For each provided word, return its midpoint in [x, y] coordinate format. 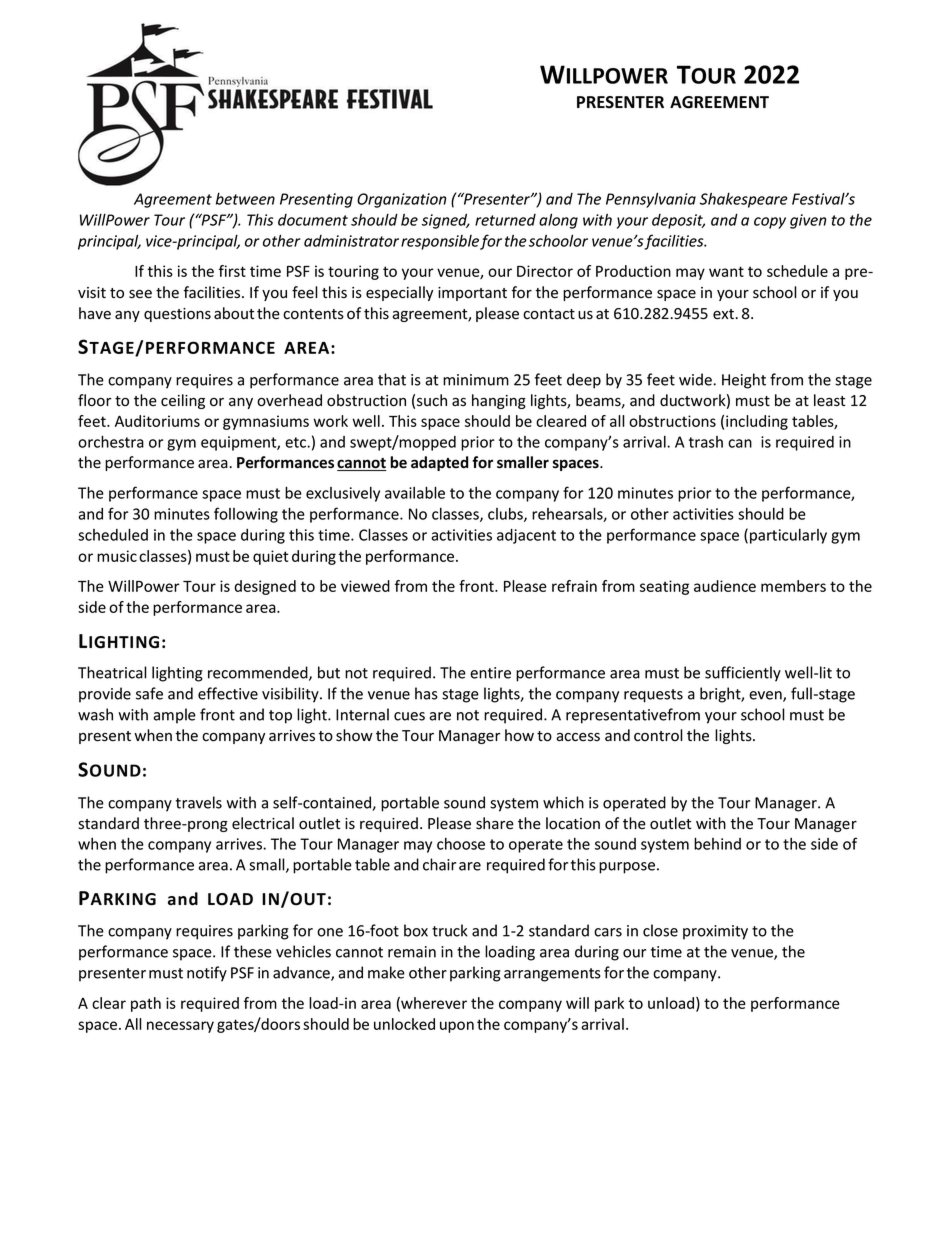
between [245, 199]
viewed [365, 586]
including [757, 422]
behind [717, 843]
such [432, 400]
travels [199, 802]
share [495, 823]
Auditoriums [157, 421]
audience [725, 586]
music [117, 556]
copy [770, 223]
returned [505, 220]
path [146, 1004]
